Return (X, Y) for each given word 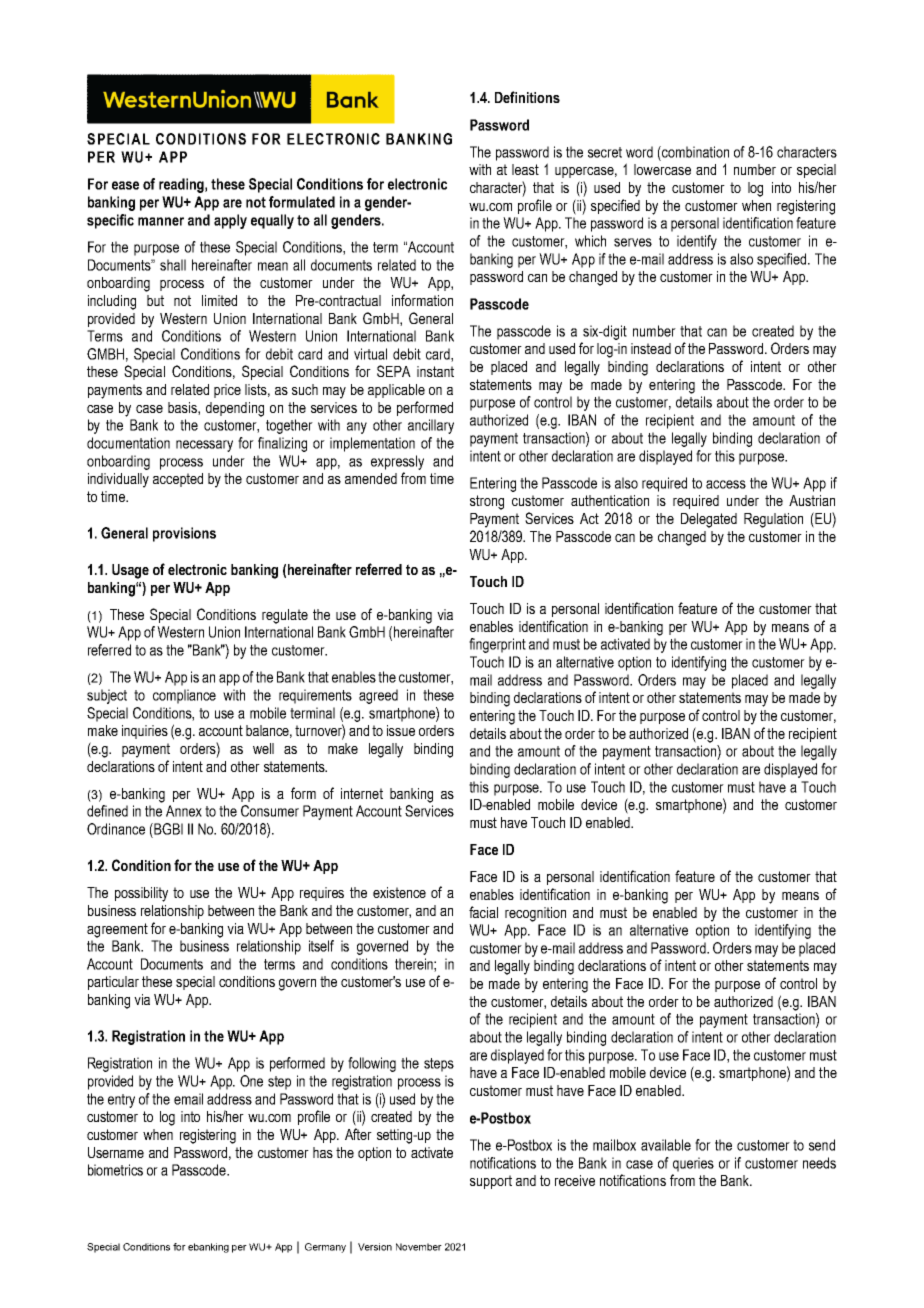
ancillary (431, 426)
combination (694, 152)
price (227, 391)
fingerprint (497, 645)
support (491, 1182)
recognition (535, 914)
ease (125, 185)
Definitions (527, 97)
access (726, 484)
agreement (117, 930)
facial (483, 912)
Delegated (709, 520)
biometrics (115, 1170)
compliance (184, 696)
